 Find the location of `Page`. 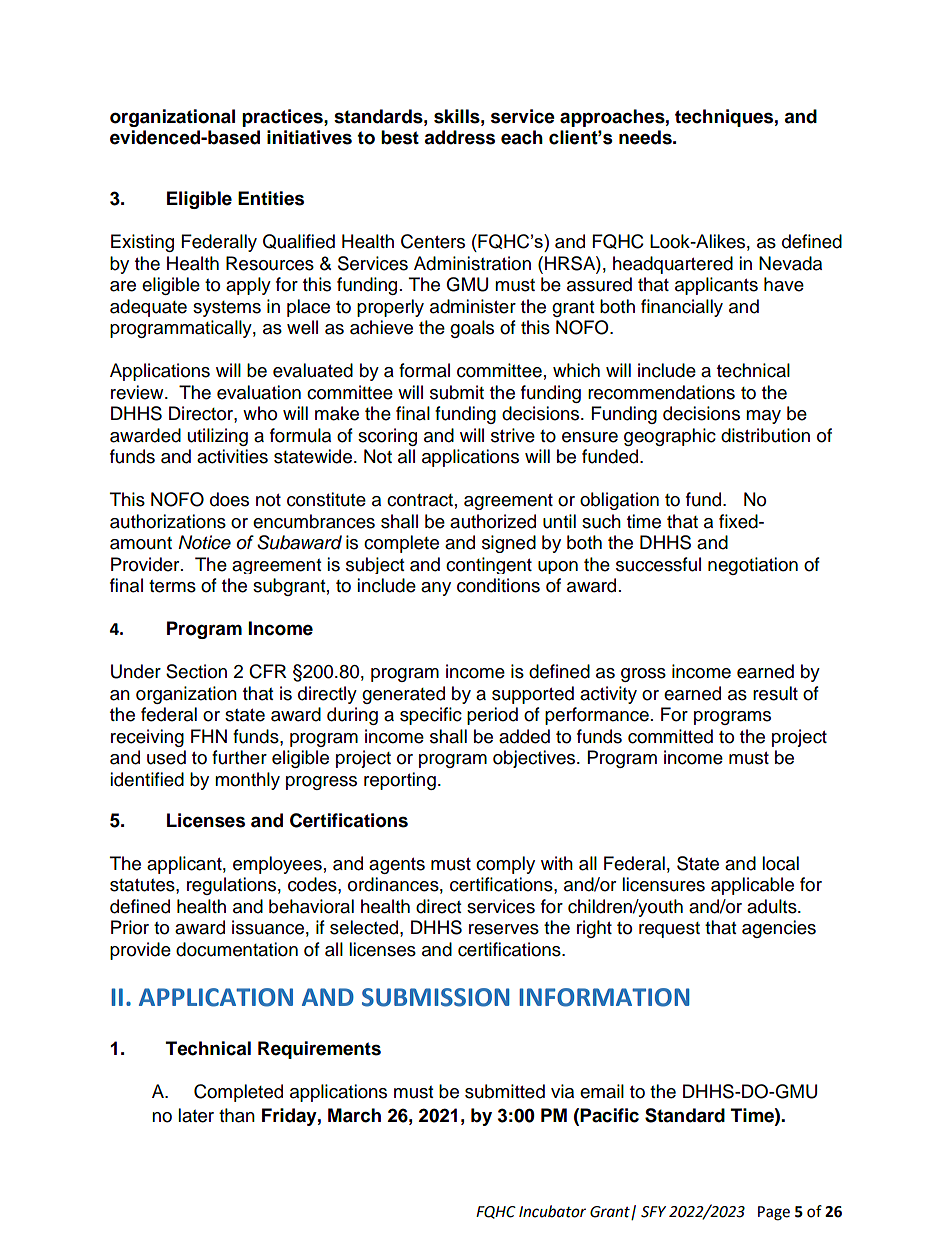

Page is located at coordinates (774, 1213).
